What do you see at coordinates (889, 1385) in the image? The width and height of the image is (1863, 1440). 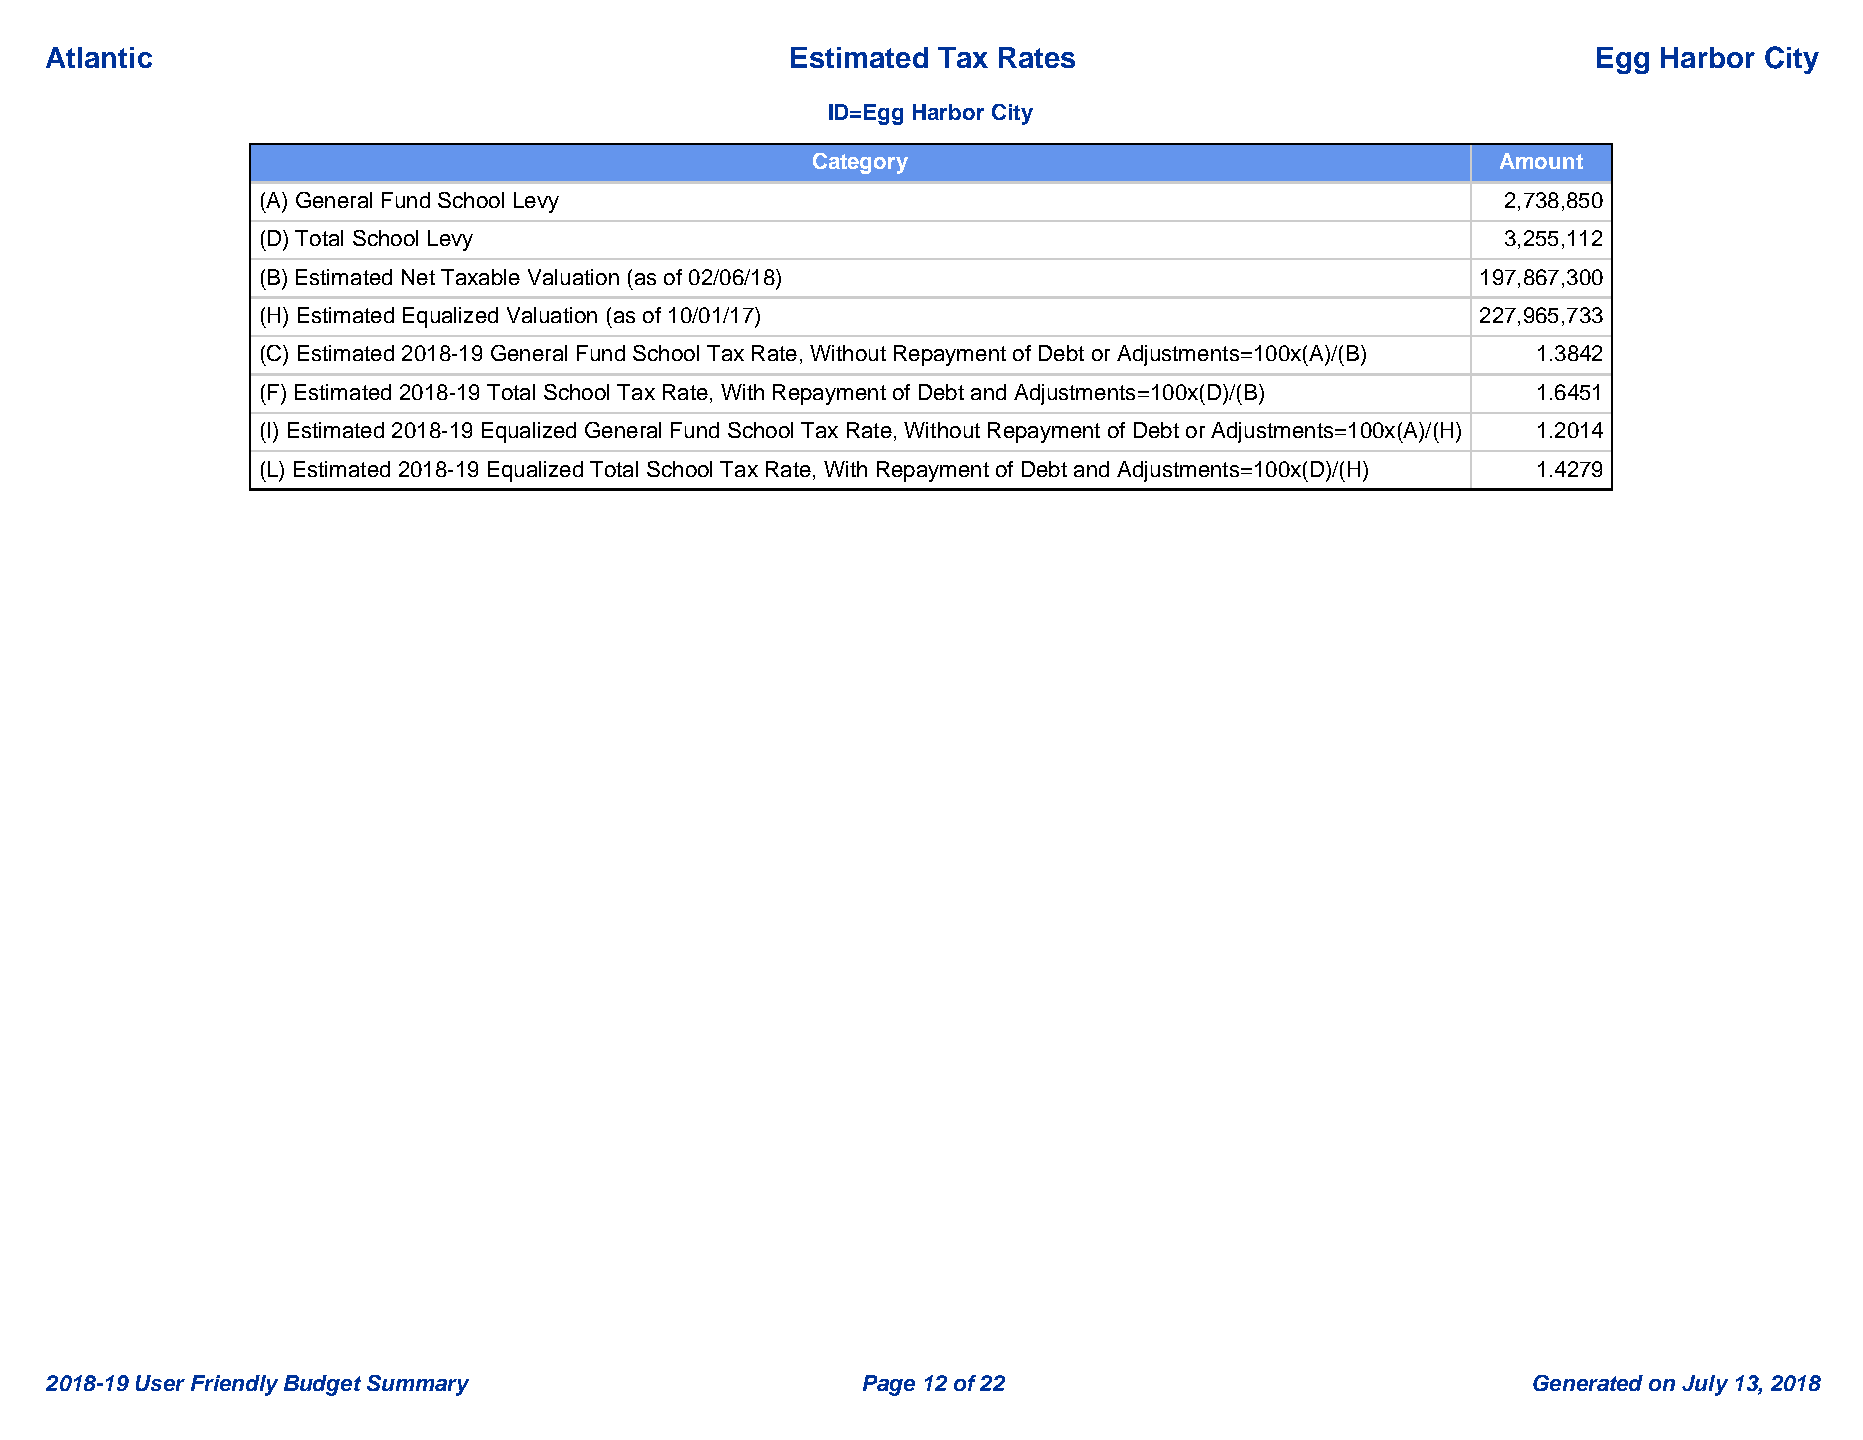 I see `Page` at bounding box center [889, 1385].
